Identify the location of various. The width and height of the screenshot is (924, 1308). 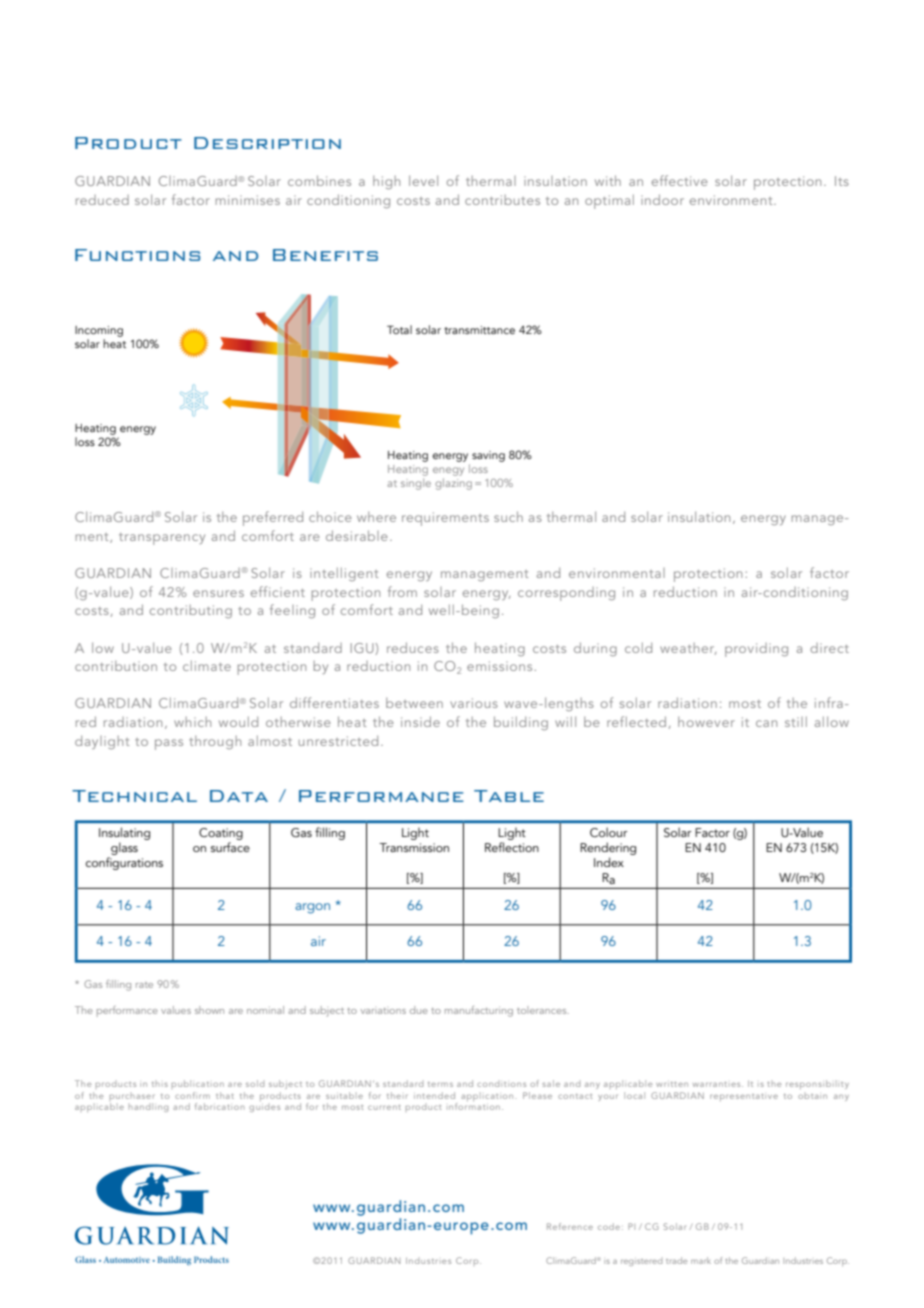
(474, 703).
